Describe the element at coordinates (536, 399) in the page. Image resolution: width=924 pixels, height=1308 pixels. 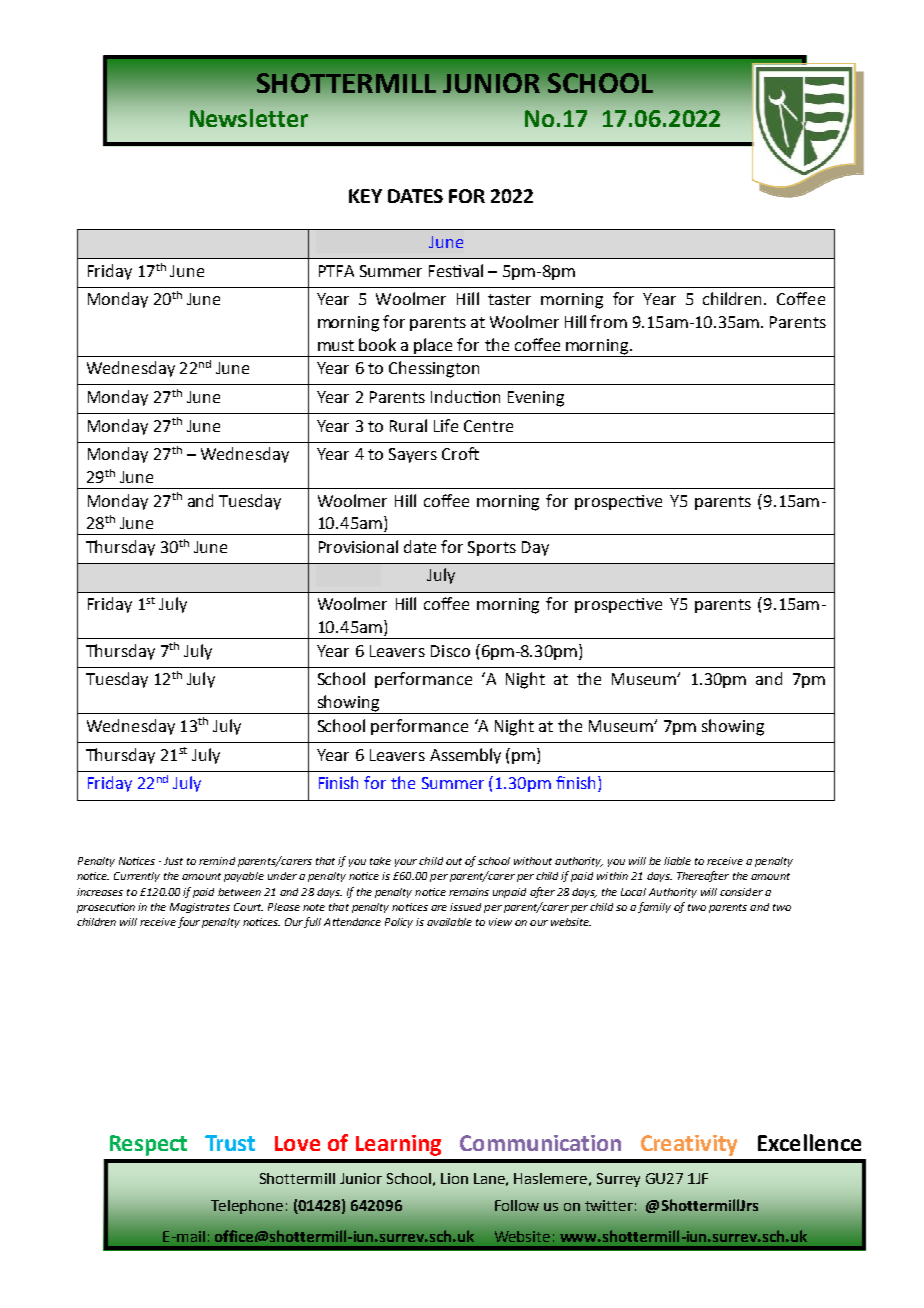
I see `Evening` at that location.
